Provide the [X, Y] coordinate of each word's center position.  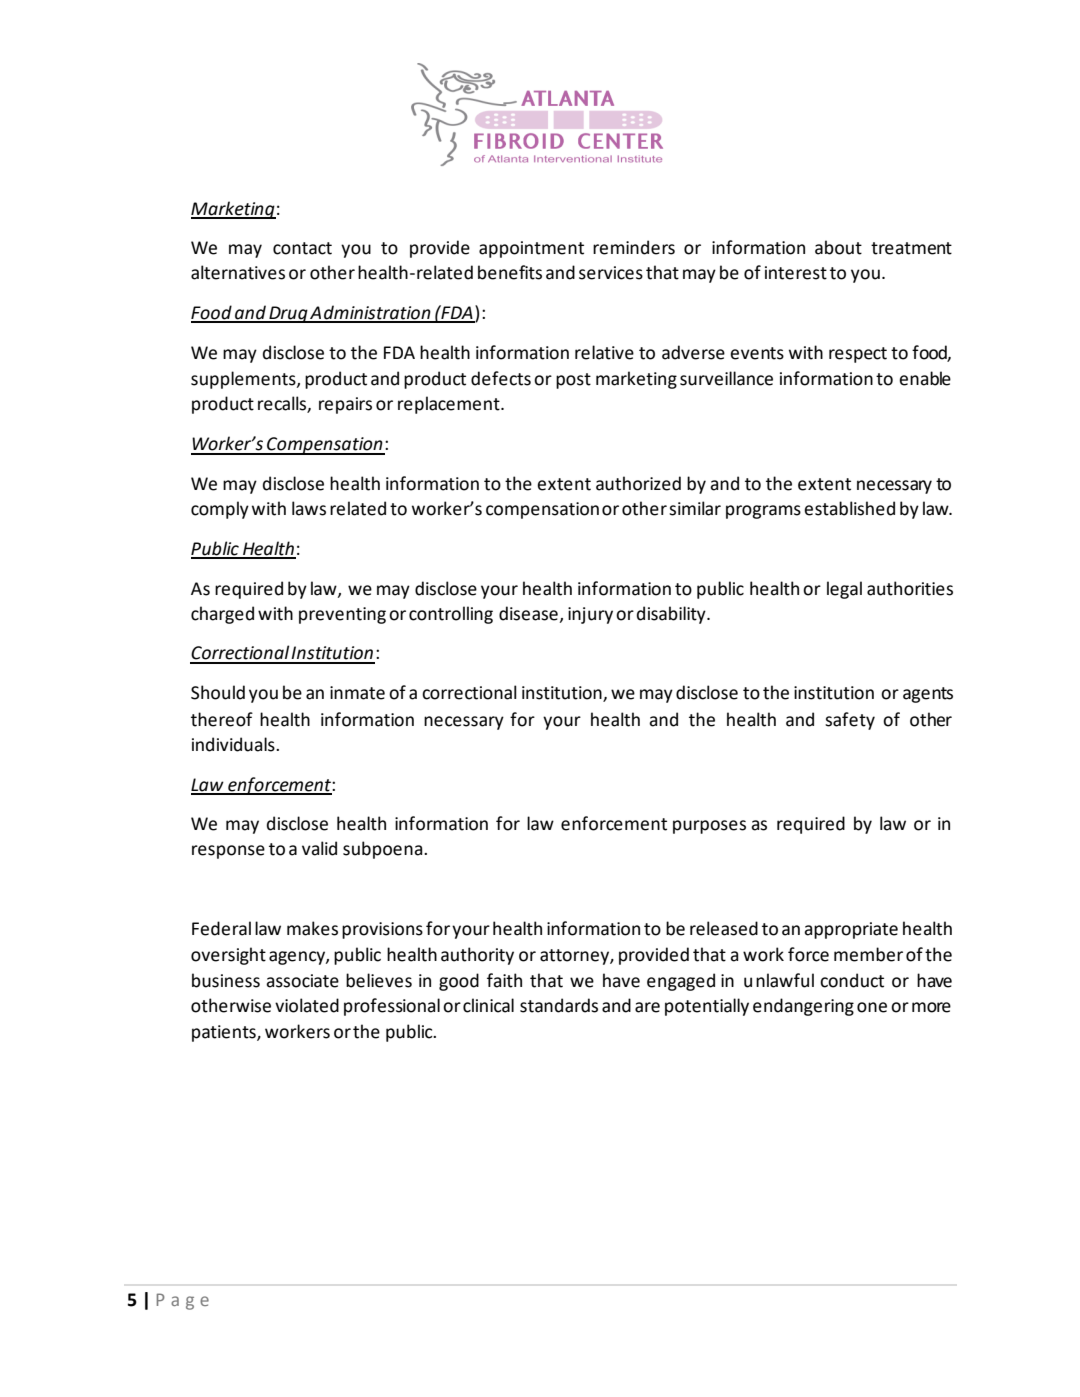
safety [850, 721]
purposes [709, 827]
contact [302, 248]
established [849, 508]
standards [559, 1005]
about [838, 247]
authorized [638, 483]
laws [309, 508]
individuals [234, 744]
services [611, 273]
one [872, 1007]
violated [307, 1005]
